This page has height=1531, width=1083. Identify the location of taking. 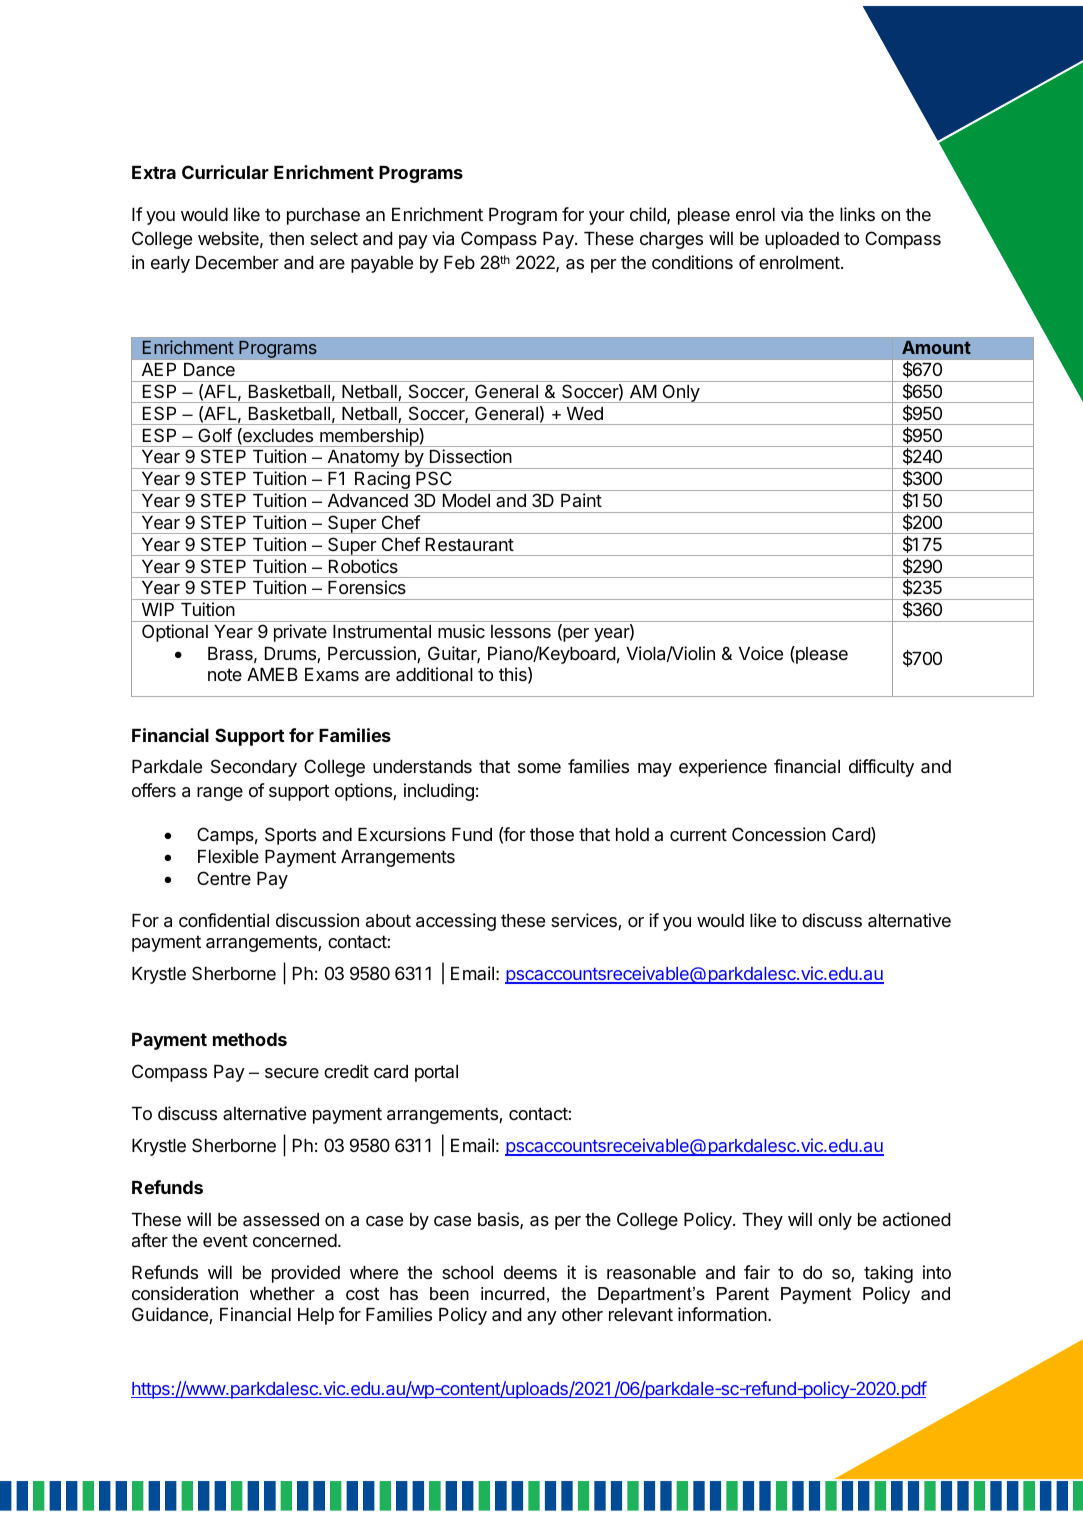
(888, 1274).
